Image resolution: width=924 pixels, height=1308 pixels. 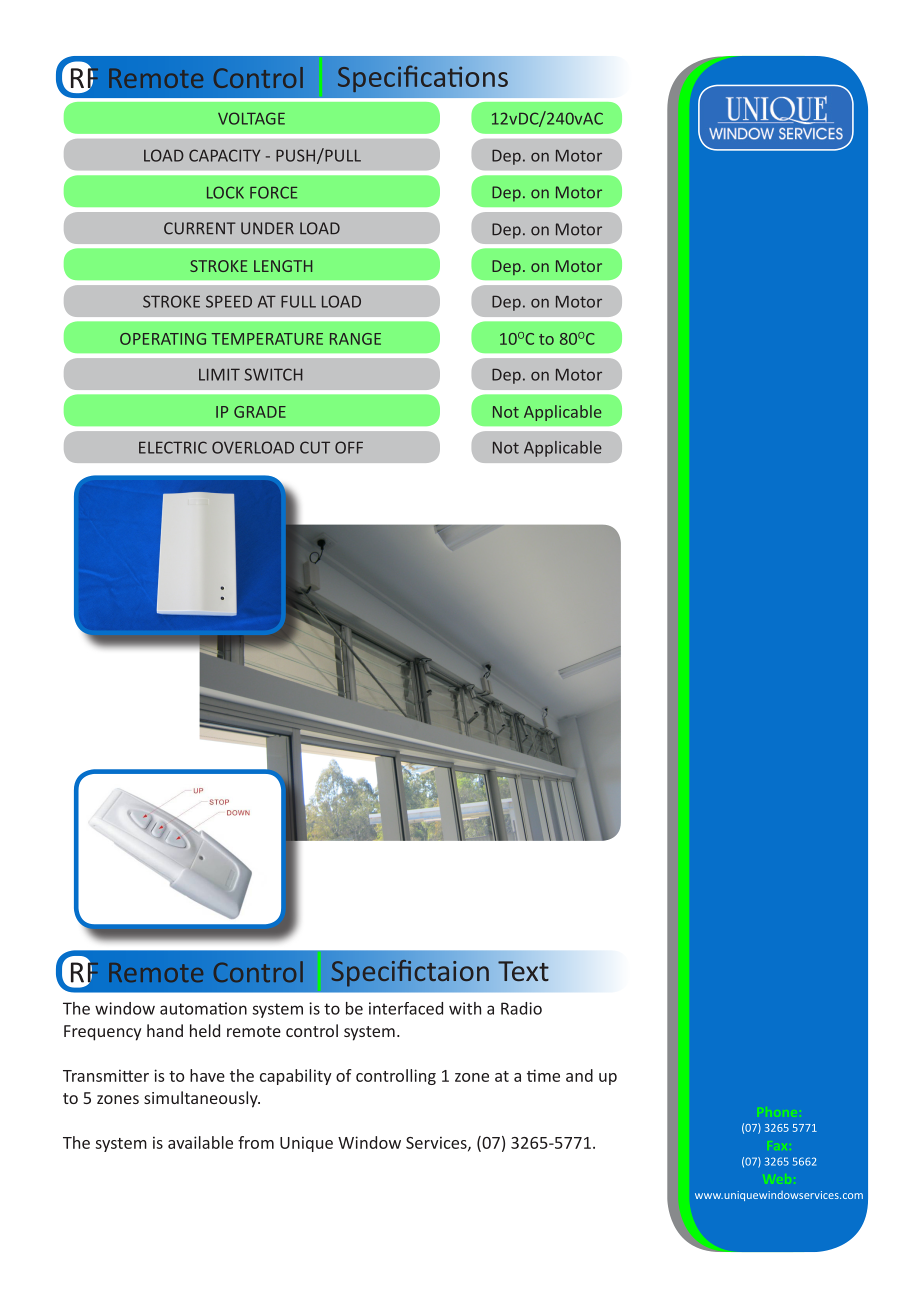 What do you see at coordinates (251, 118) in the screenshot?
I see `VOLTAGE` at bounding box center [251, 118].
